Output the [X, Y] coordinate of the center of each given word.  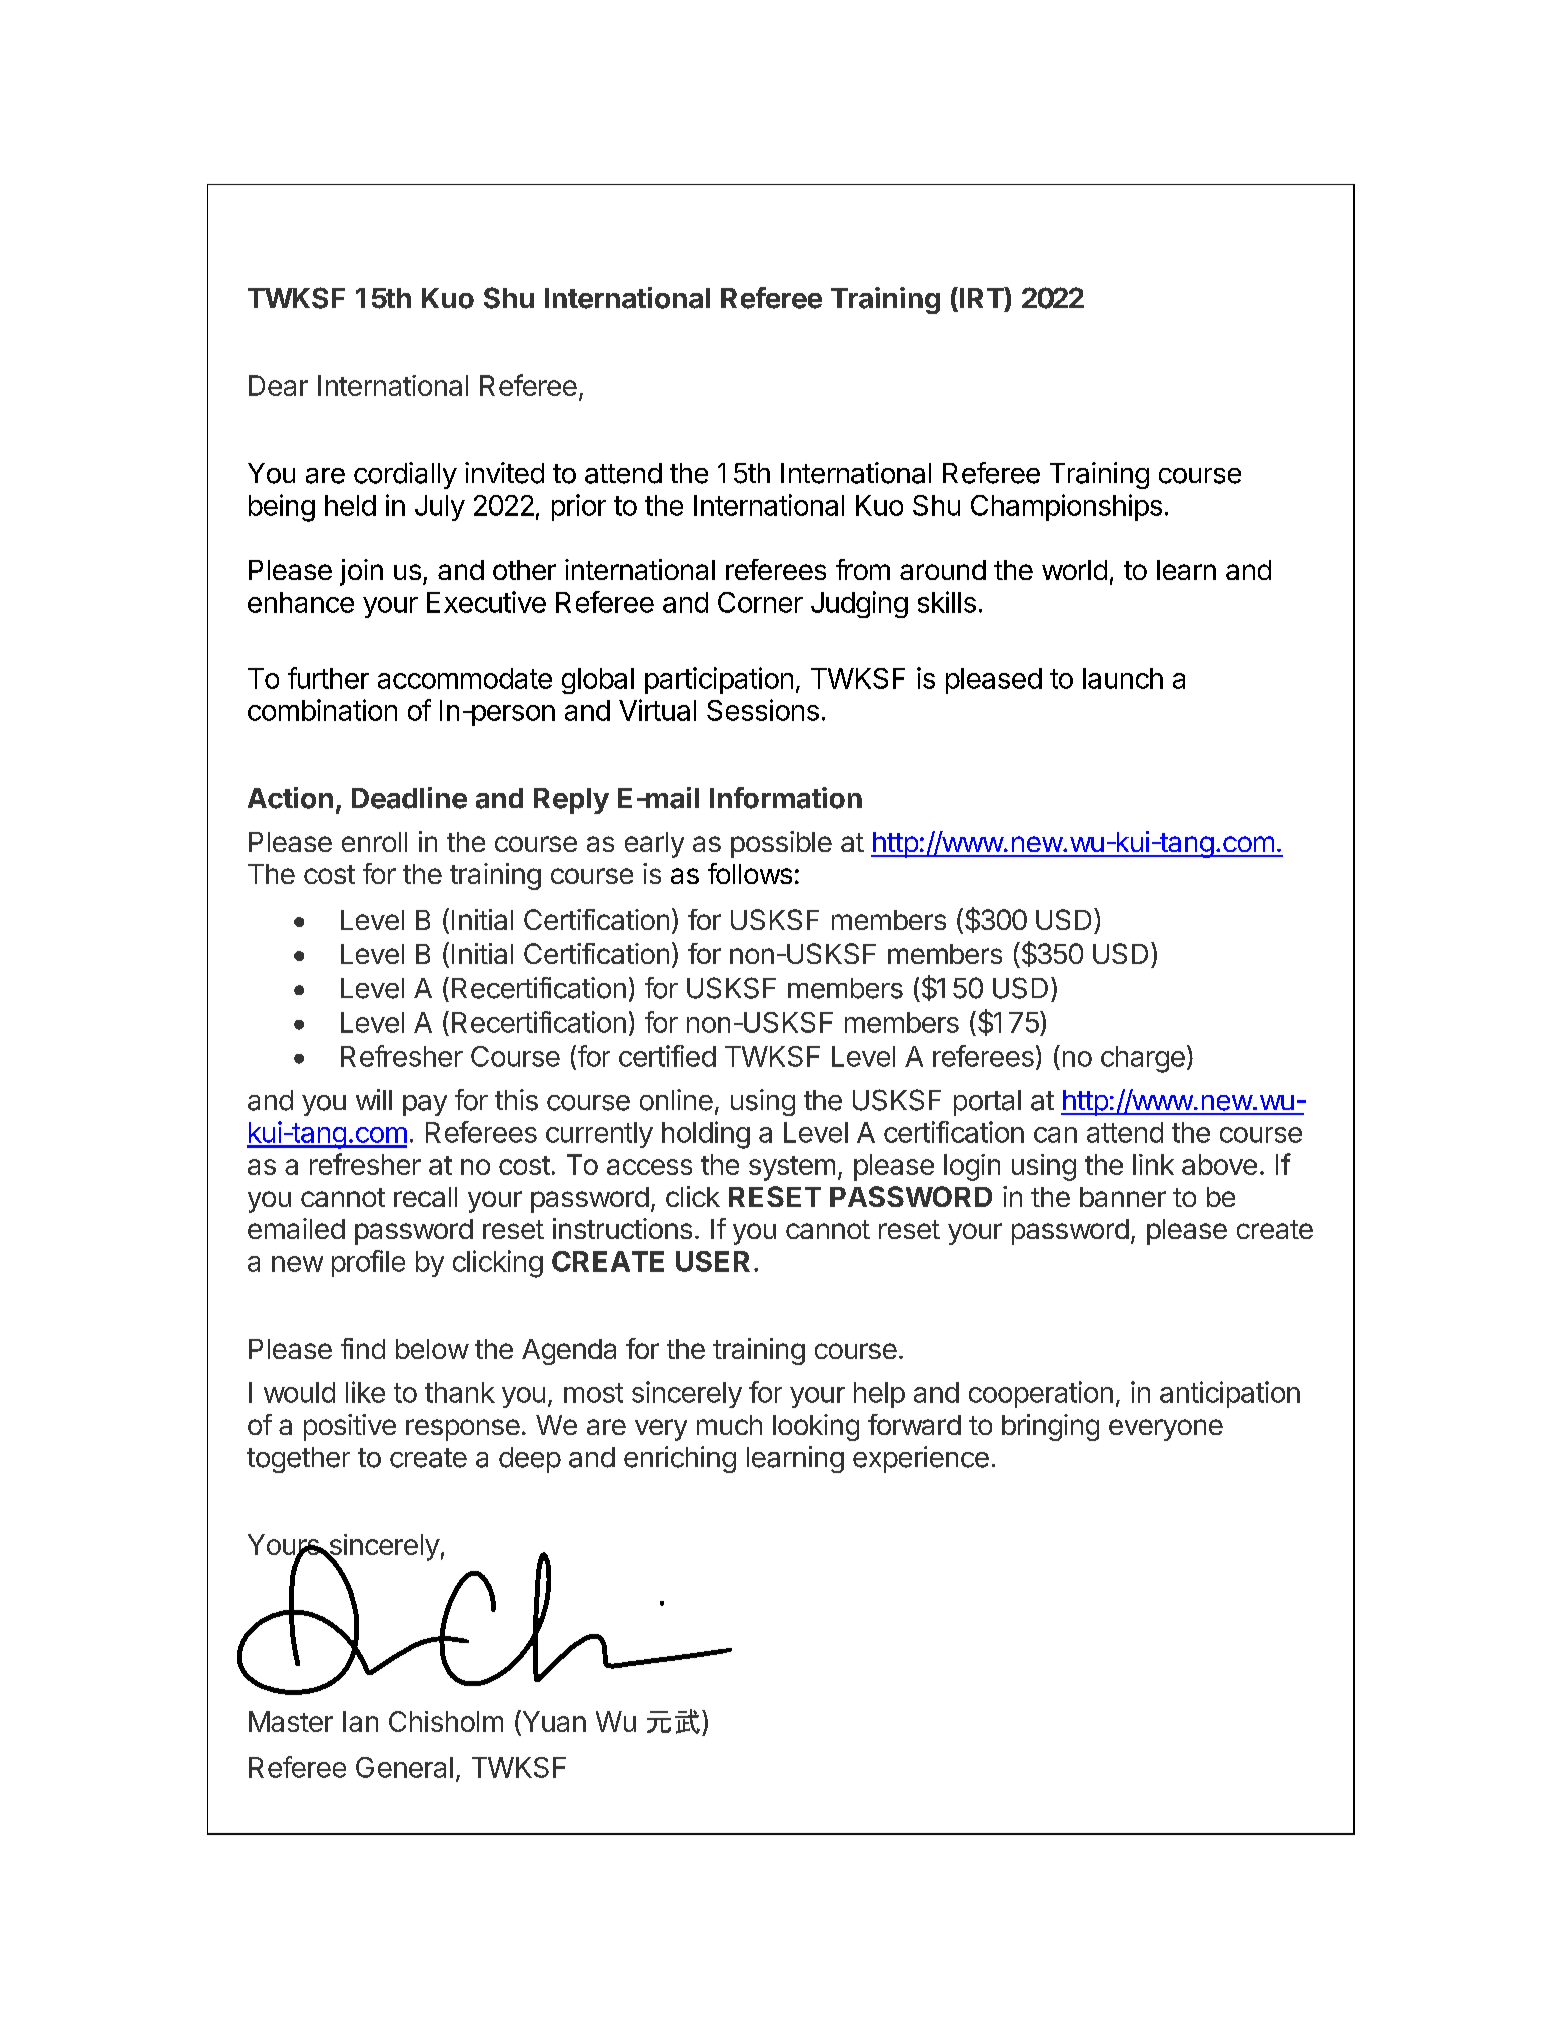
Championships [1066, 507]
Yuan [553, 1722]
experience [921, 1459]
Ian [360, 1721]
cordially [405, 475]
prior [579, 507]
